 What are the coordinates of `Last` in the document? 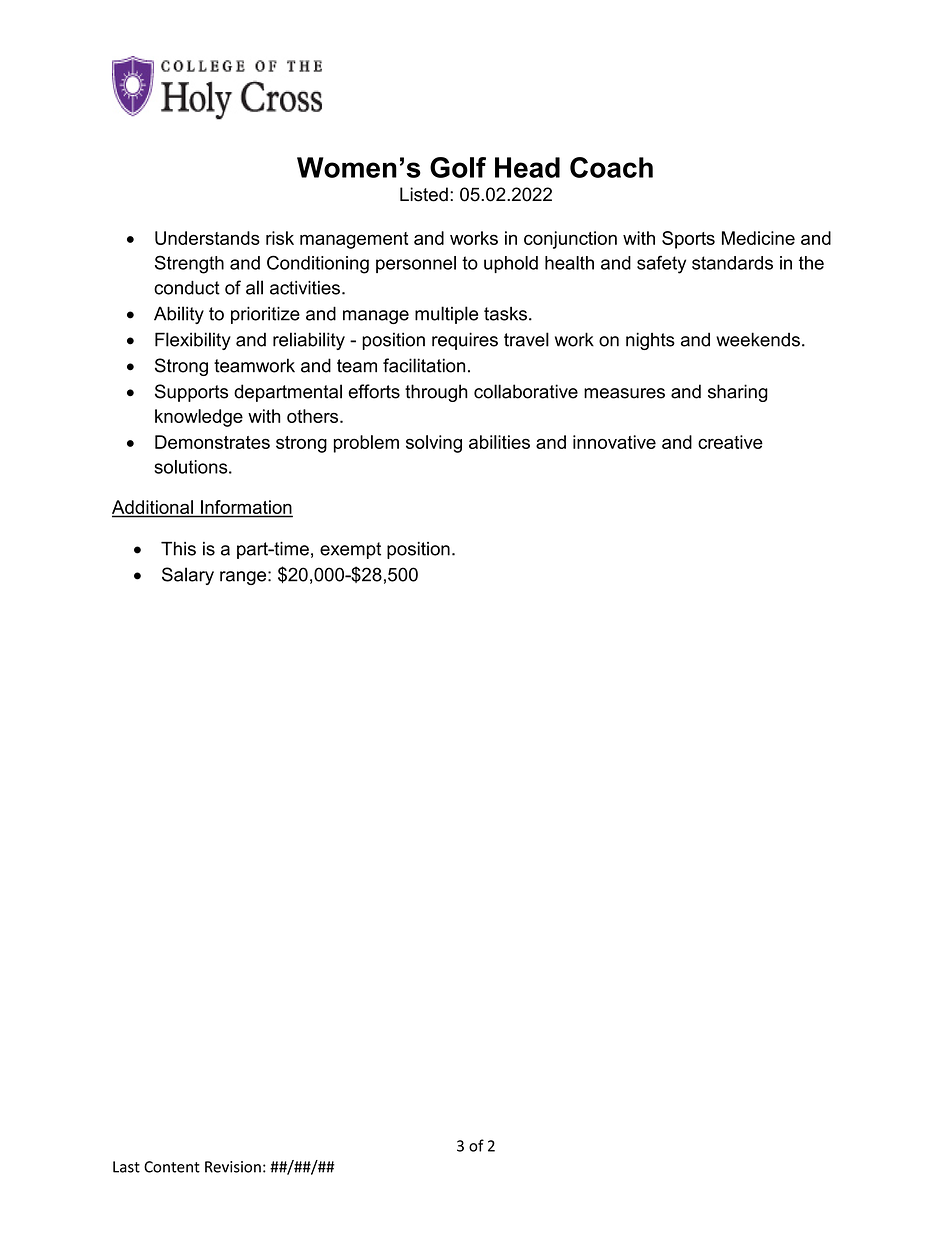 It's located at (126, 1167).
